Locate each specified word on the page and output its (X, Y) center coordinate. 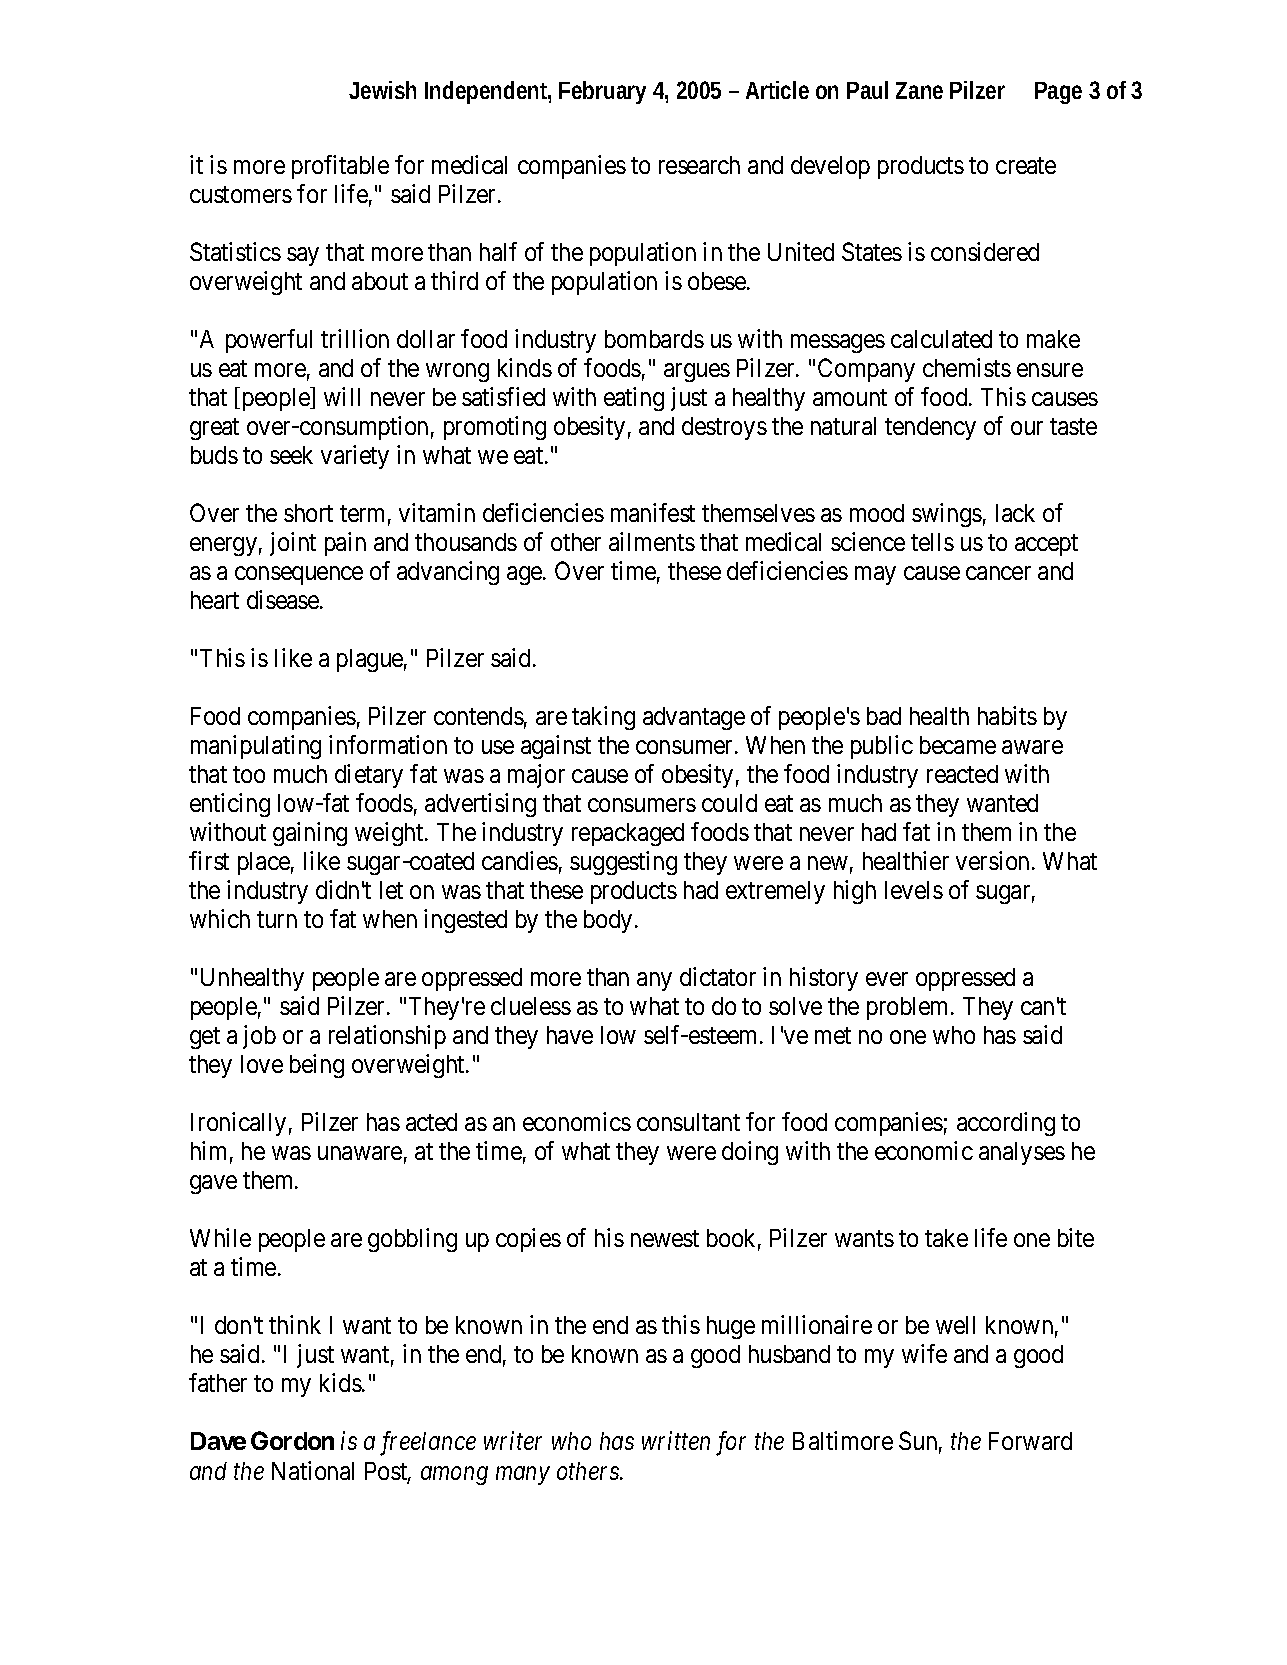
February (602, 92)
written (676, 1441)
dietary (369, 776)
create (1026, 165)
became (958, 745)
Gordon (292, 1440)
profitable (340, 167)
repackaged (628, 834)
